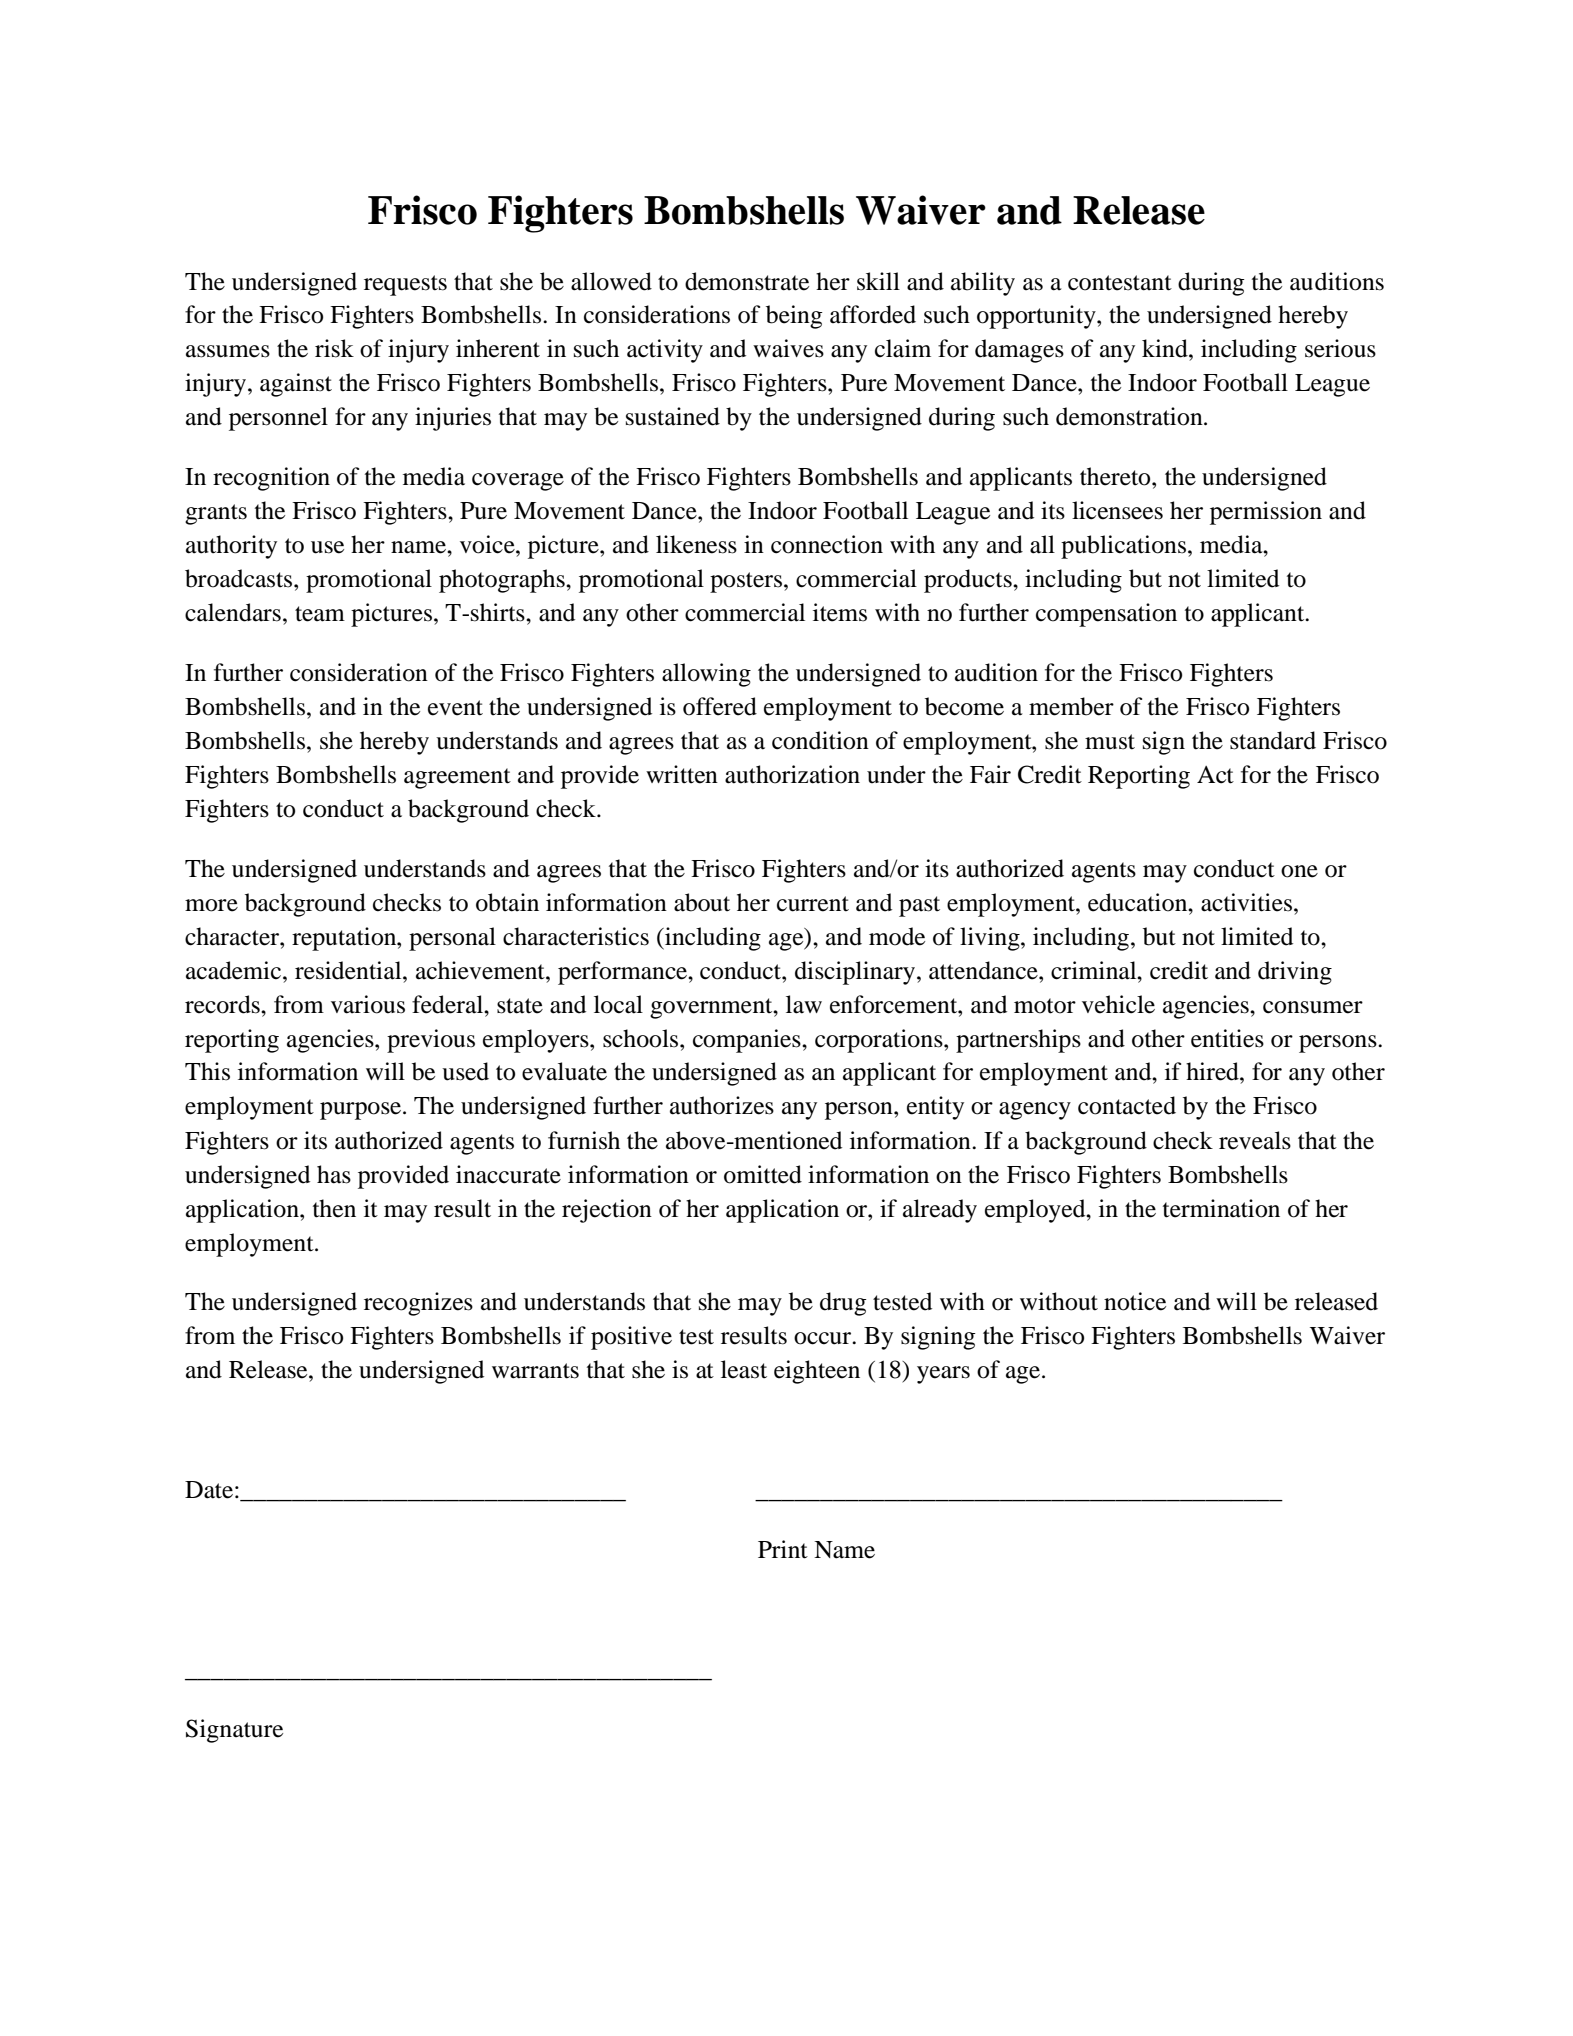  What do you see at coordinates (722, 1105) in the image?
I see `authorizes` at bounding box center [722, 1105].
